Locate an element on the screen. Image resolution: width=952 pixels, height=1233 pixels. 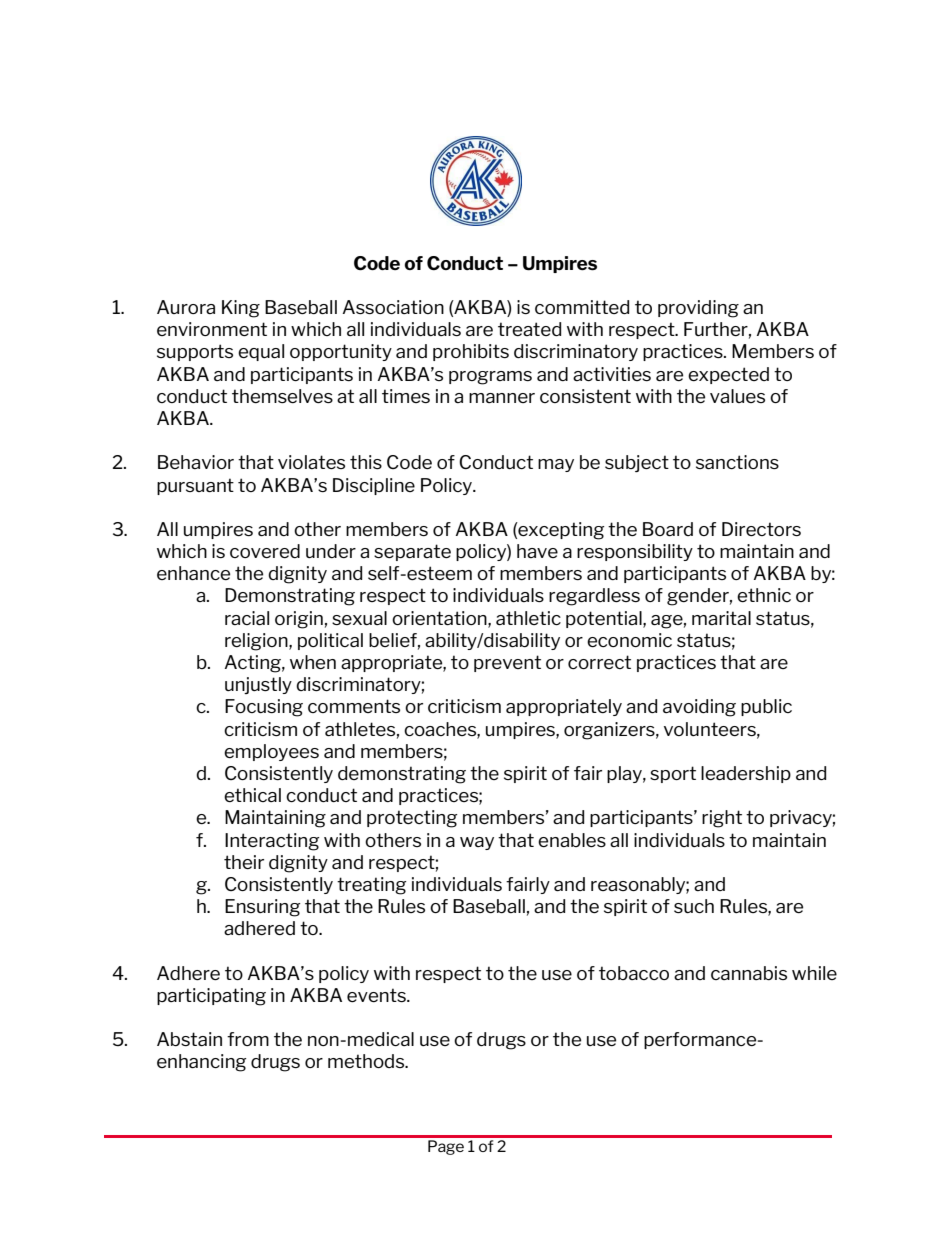
from is located at coordinates (248, 1039).
